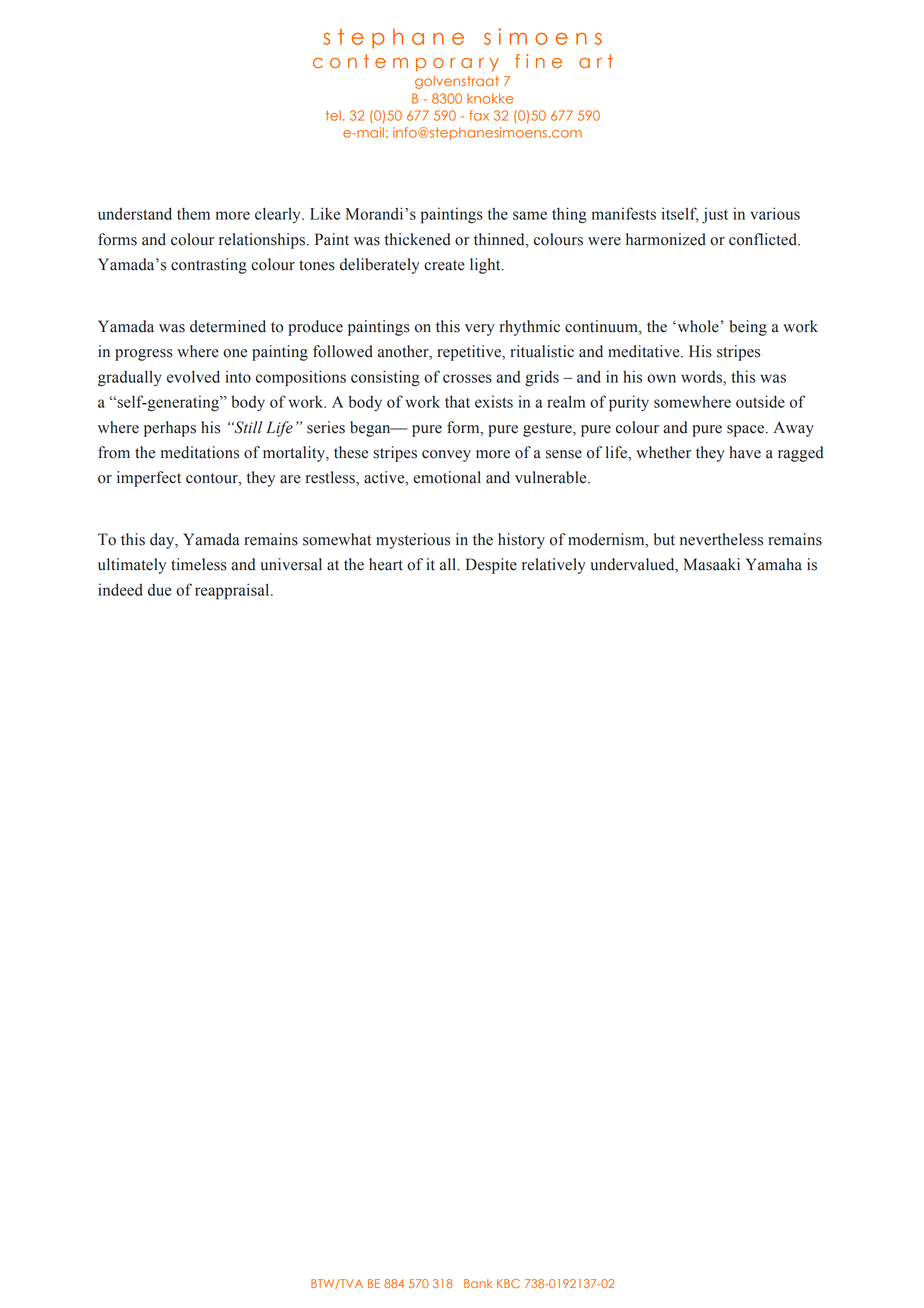  What do you see at coordinates (478, 1283) in the image?
I see `Bank` at bounding box center [478, 1283].
